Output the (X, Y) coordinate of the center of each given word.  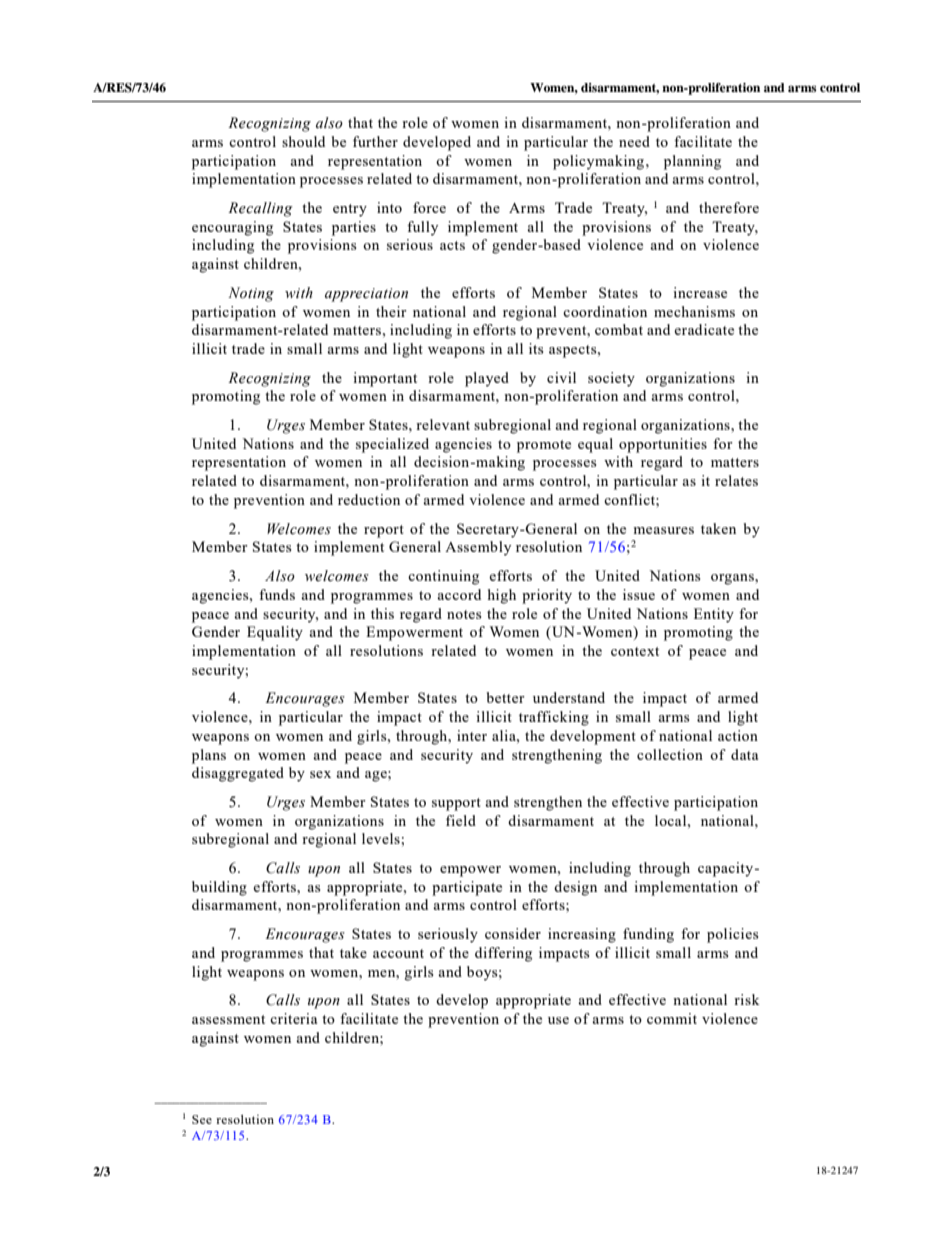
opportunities (663, 445)
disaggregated (238, 774)
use (558, 1020)
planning (692, 162)
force (429, 207)
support (456, 804)
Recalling (260, 209)
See (202, 1119)
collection (670, 754)
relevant (443, 424)
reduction (369, 499)
